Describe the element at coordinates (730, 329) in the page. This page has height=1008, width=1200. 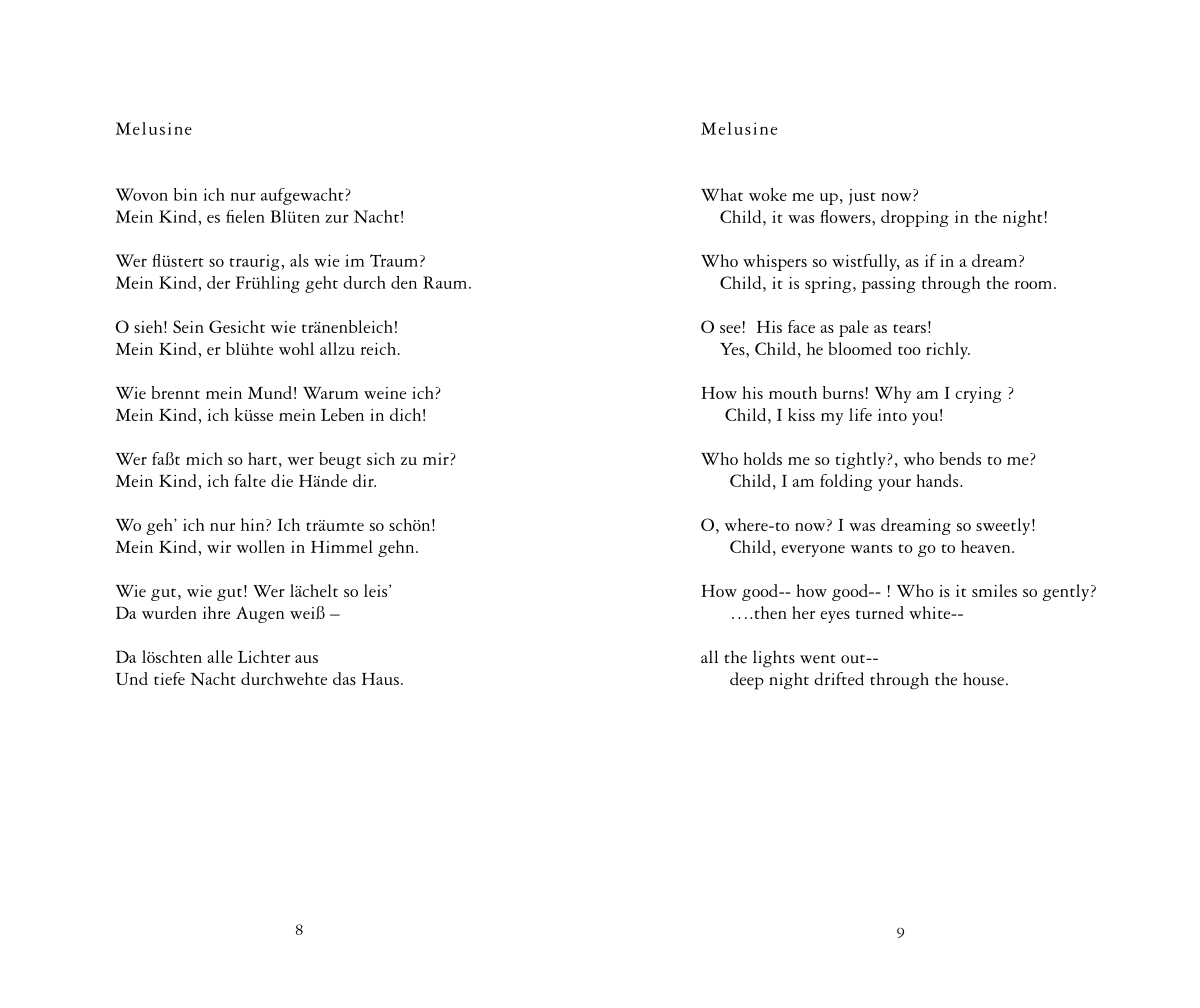
I see `see` at that location.
